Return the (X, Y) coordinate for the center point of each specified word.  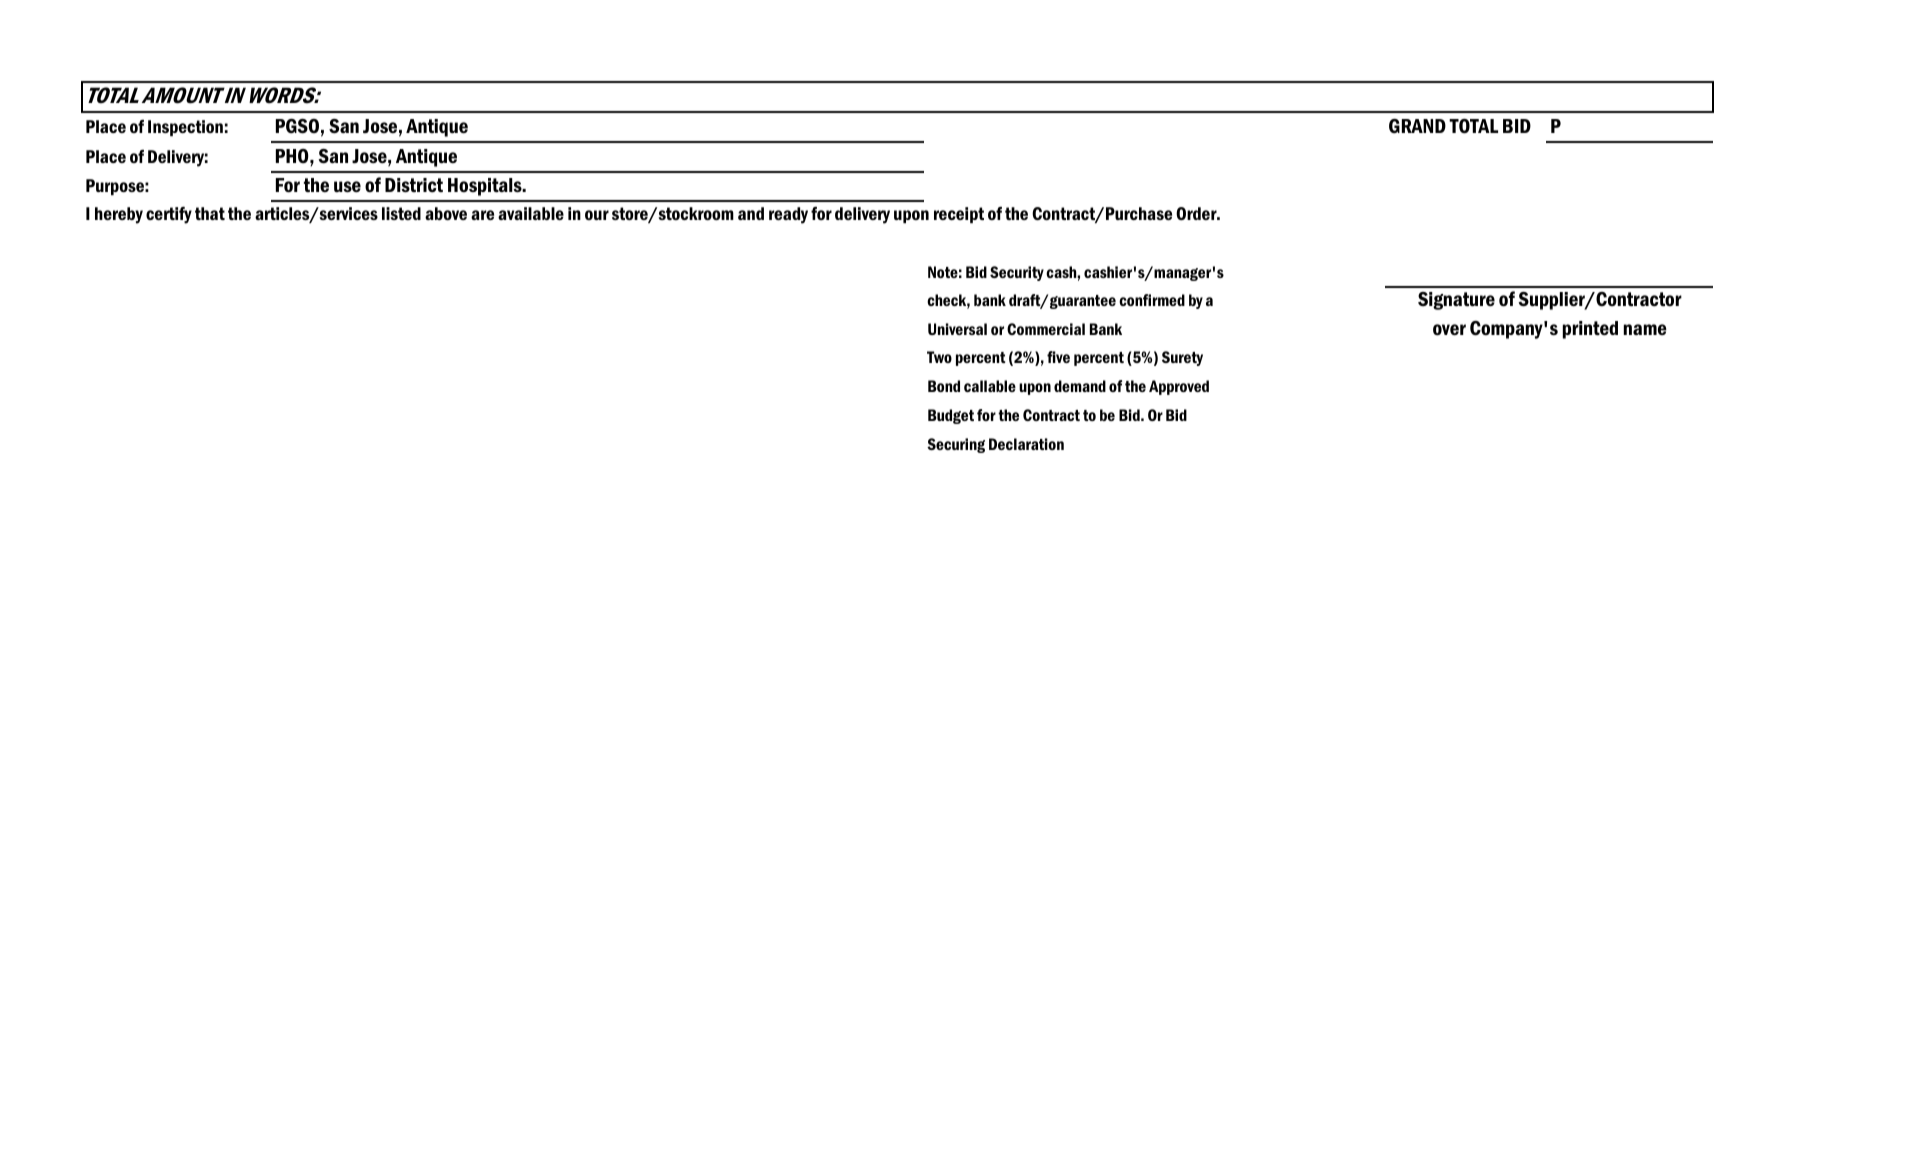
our (597, 215)
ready (788, 215)
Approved (1179, 387)
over (1449, 330)
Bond (944, 386)
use (347, 186)
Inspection (185, 128)
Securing (956, 445)
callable (990, 386)
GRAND (1417, 126)
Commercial (1046, 329)
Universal (957, 329)
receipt (959, 215)
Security (1017, 273)
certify (169, 215)
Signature (1456, 301)
